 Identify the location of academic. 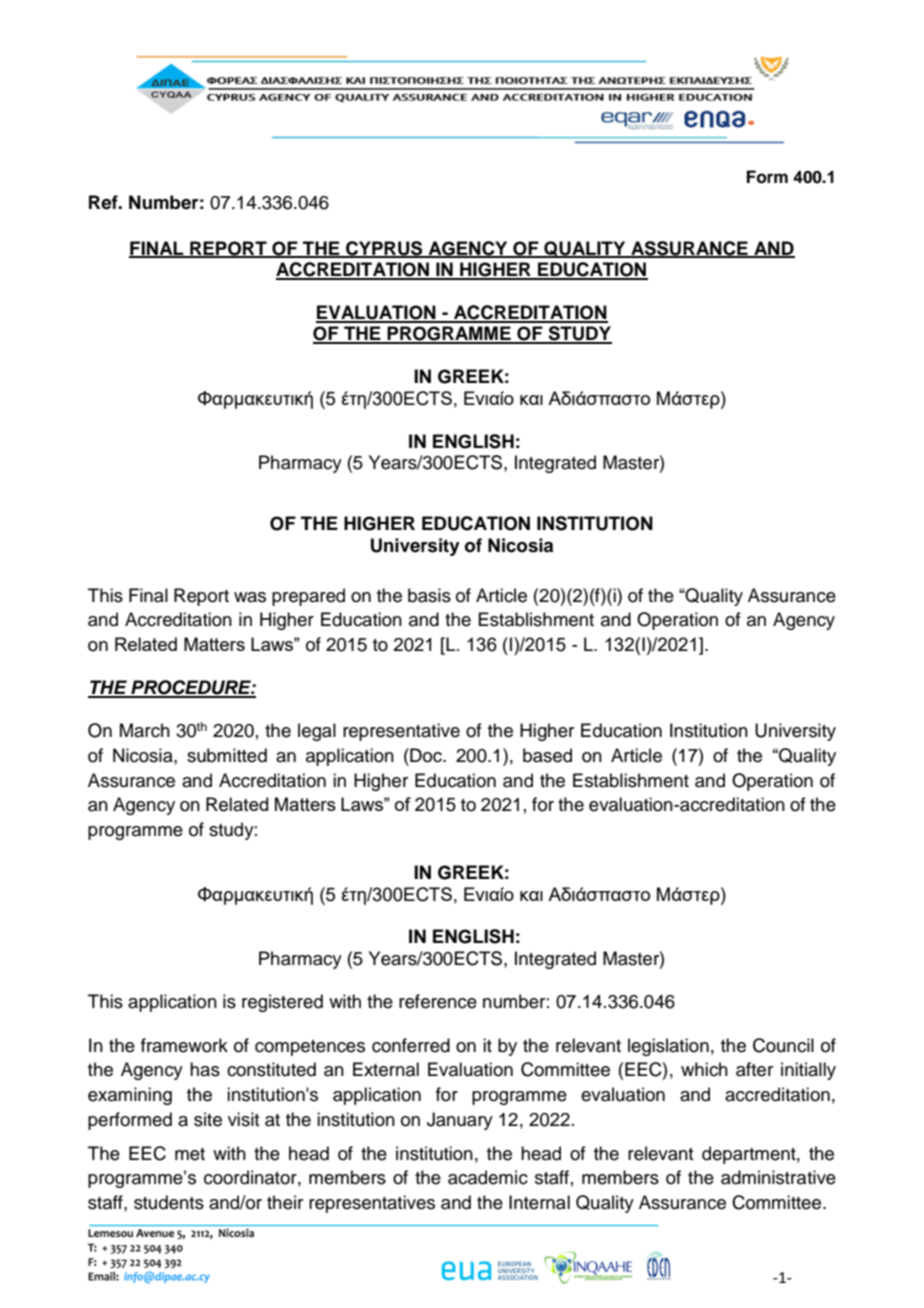
(488, 1177).
